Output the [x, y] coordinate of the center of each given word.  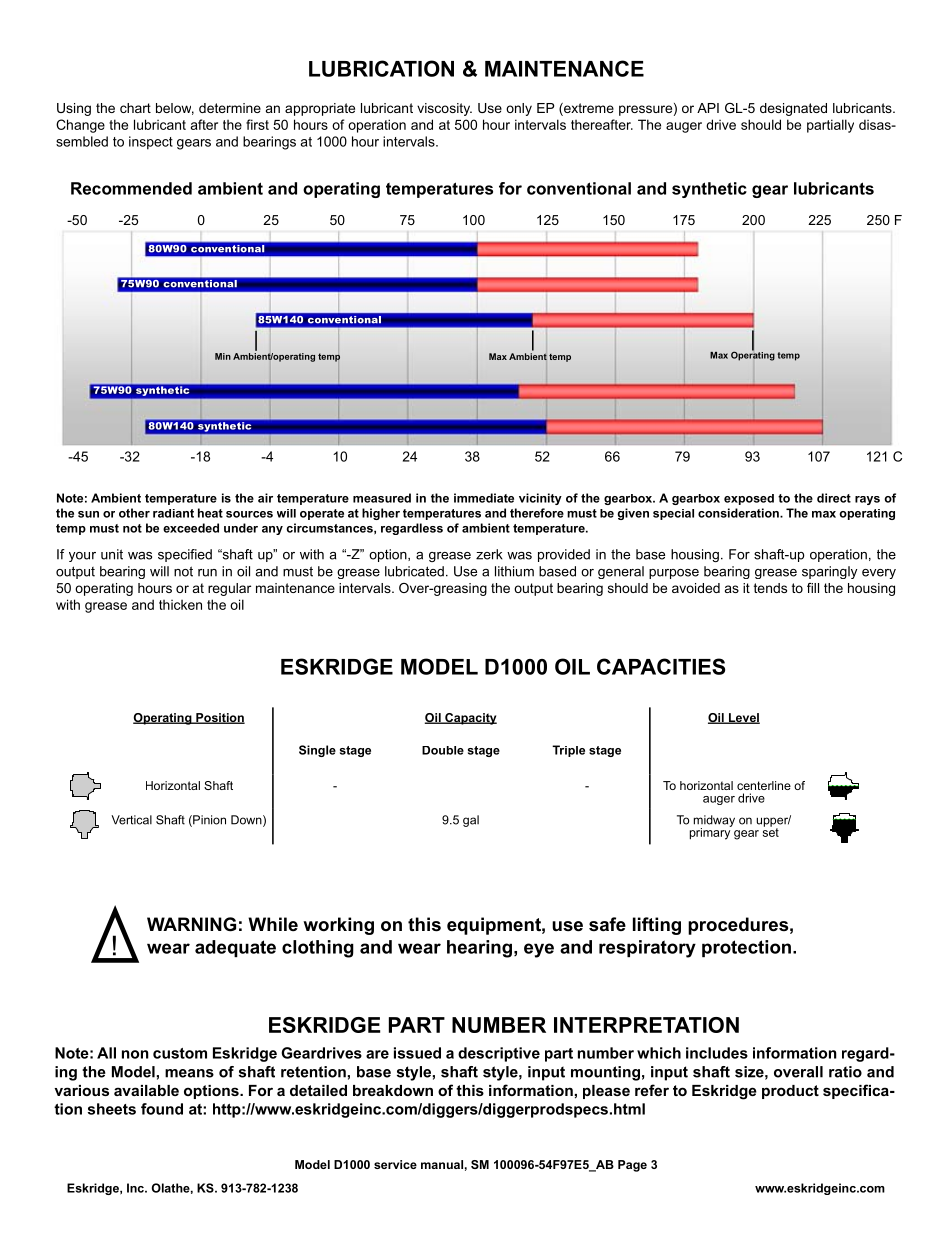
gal [471, 821]
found [162, 1109]
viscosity [444, 109]
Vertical [131, 820]
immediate [484, 498]
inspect [151, 143]
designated [793, 109]
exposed [749, 499]
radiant [173, 513]
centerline [764, 785]
